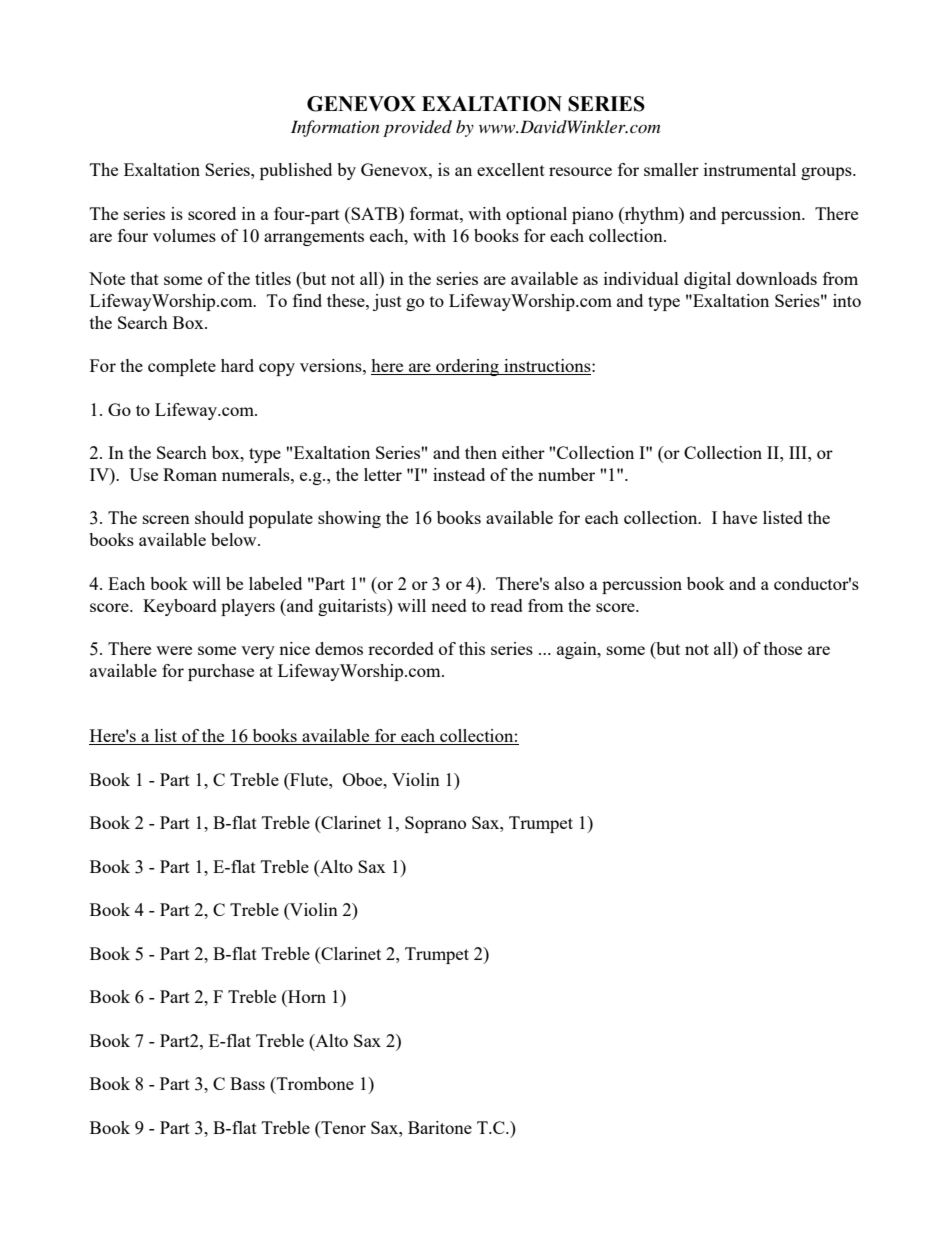 The width and height of the page is (952, 1233). I want to click on Tenor, so click(342, 1129).
